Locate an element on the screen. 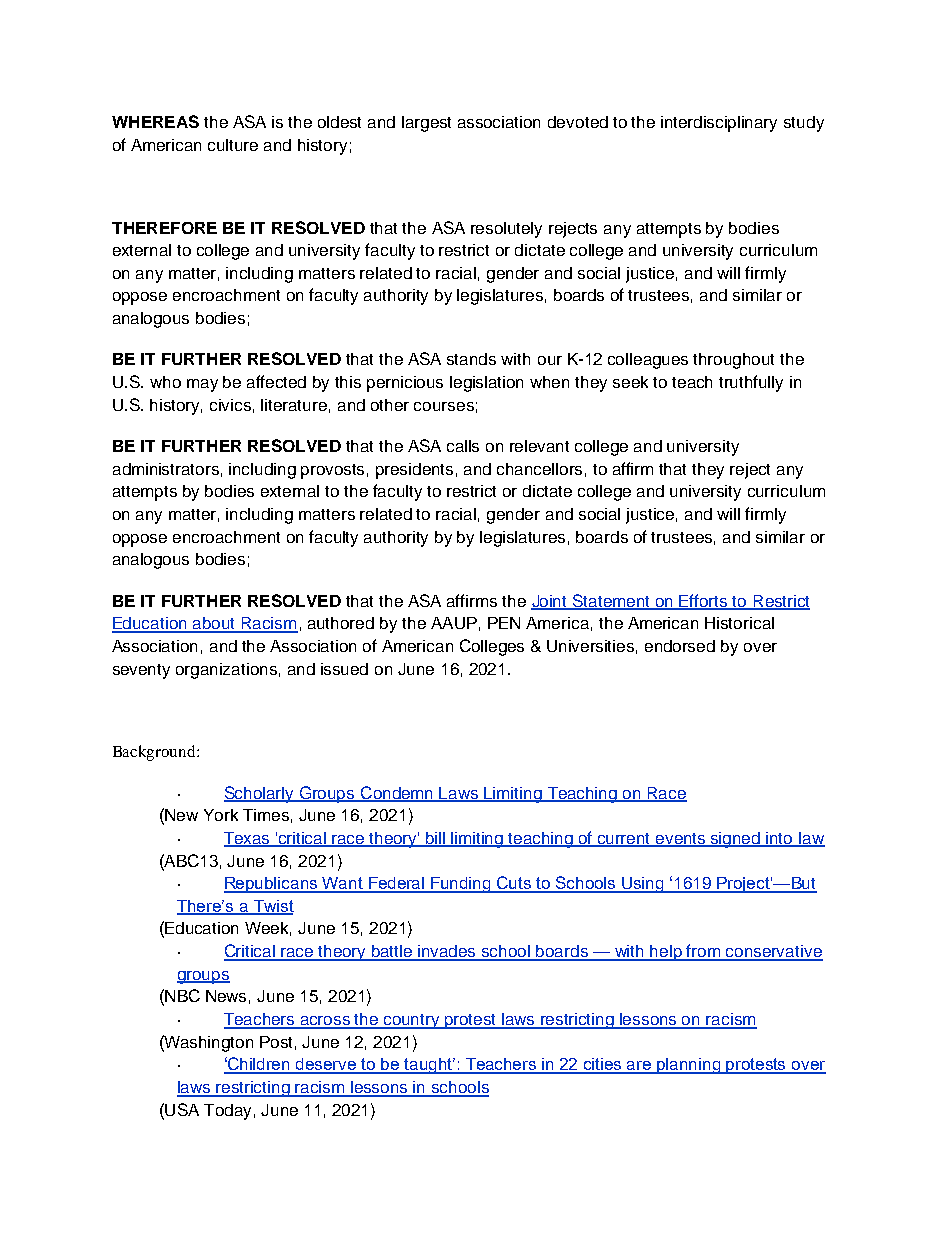 Image resolution: width=952 pixels, height=1233 pixels. culture is located at coordinates (233, 145).
